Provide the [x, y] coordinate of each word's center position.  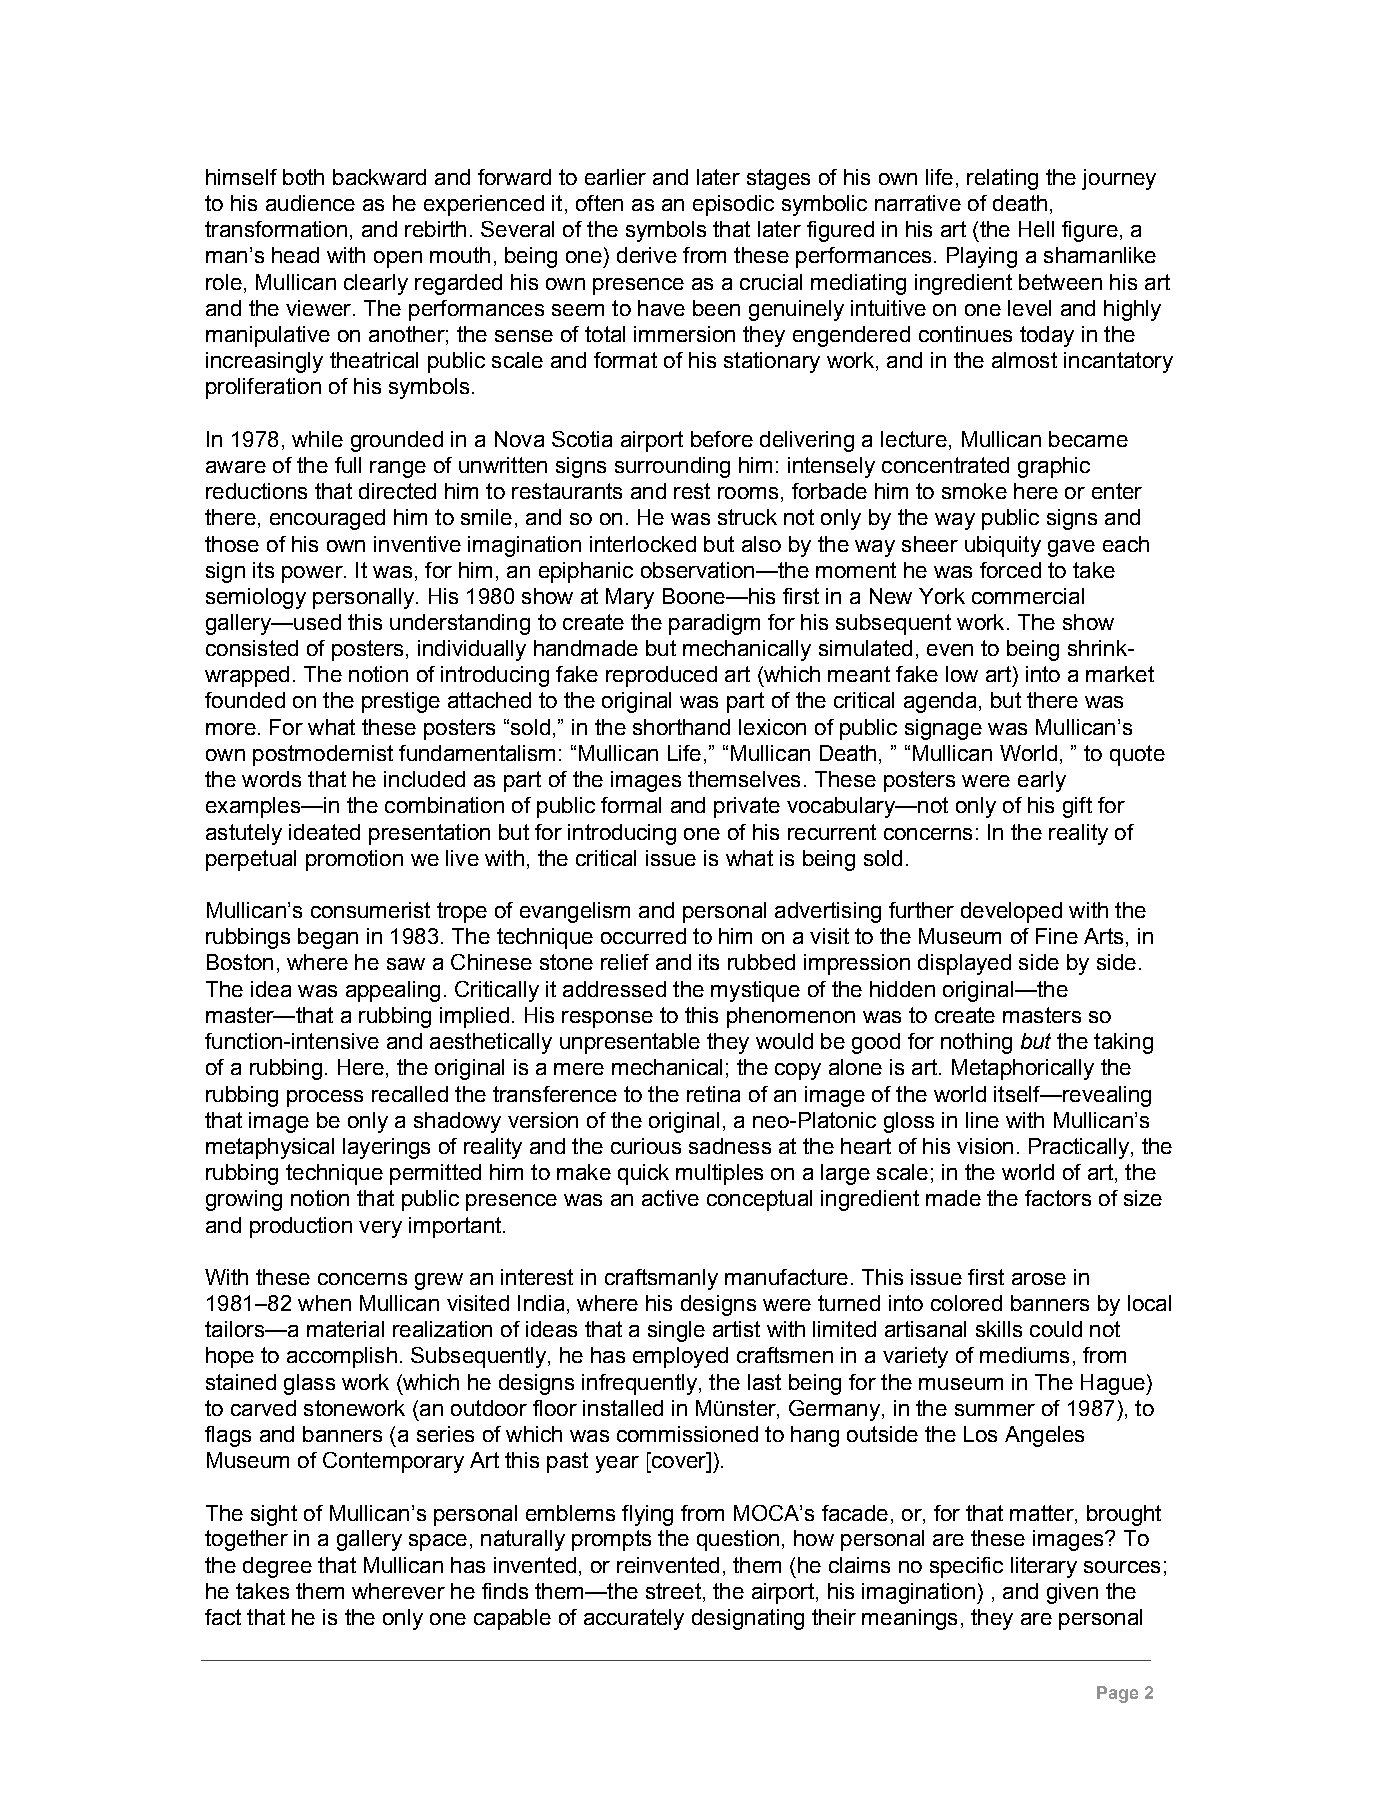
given [1072, 1593]
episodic [733, 205]
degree [277, 1567]
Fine [1057, 936]
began [328, 938]
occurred [643, 936]
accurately [634, 1619]
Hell [1036, 229]
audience [310, 203]
